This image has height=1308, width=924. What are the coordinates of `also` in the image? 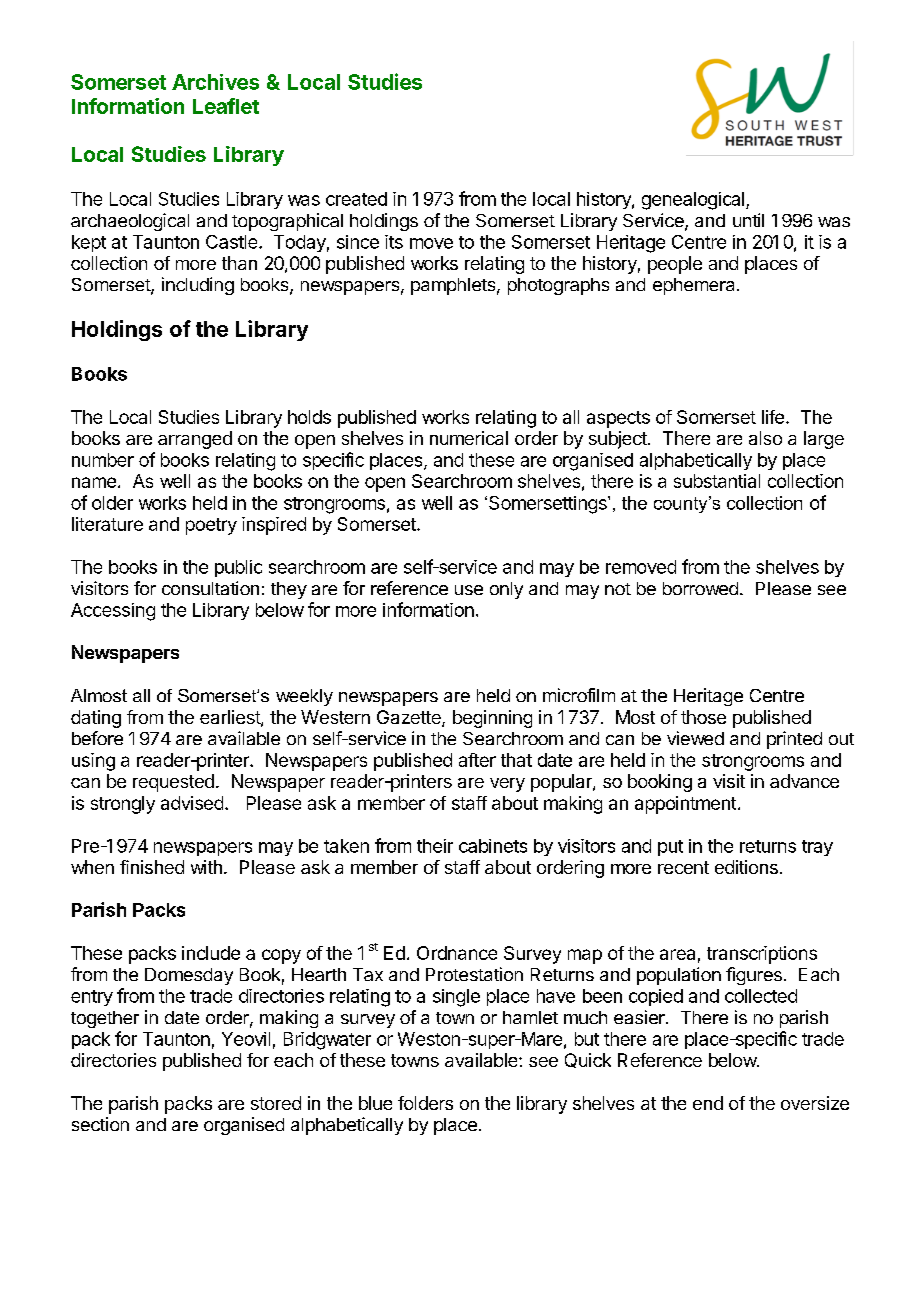 It's located at (765, 438).
